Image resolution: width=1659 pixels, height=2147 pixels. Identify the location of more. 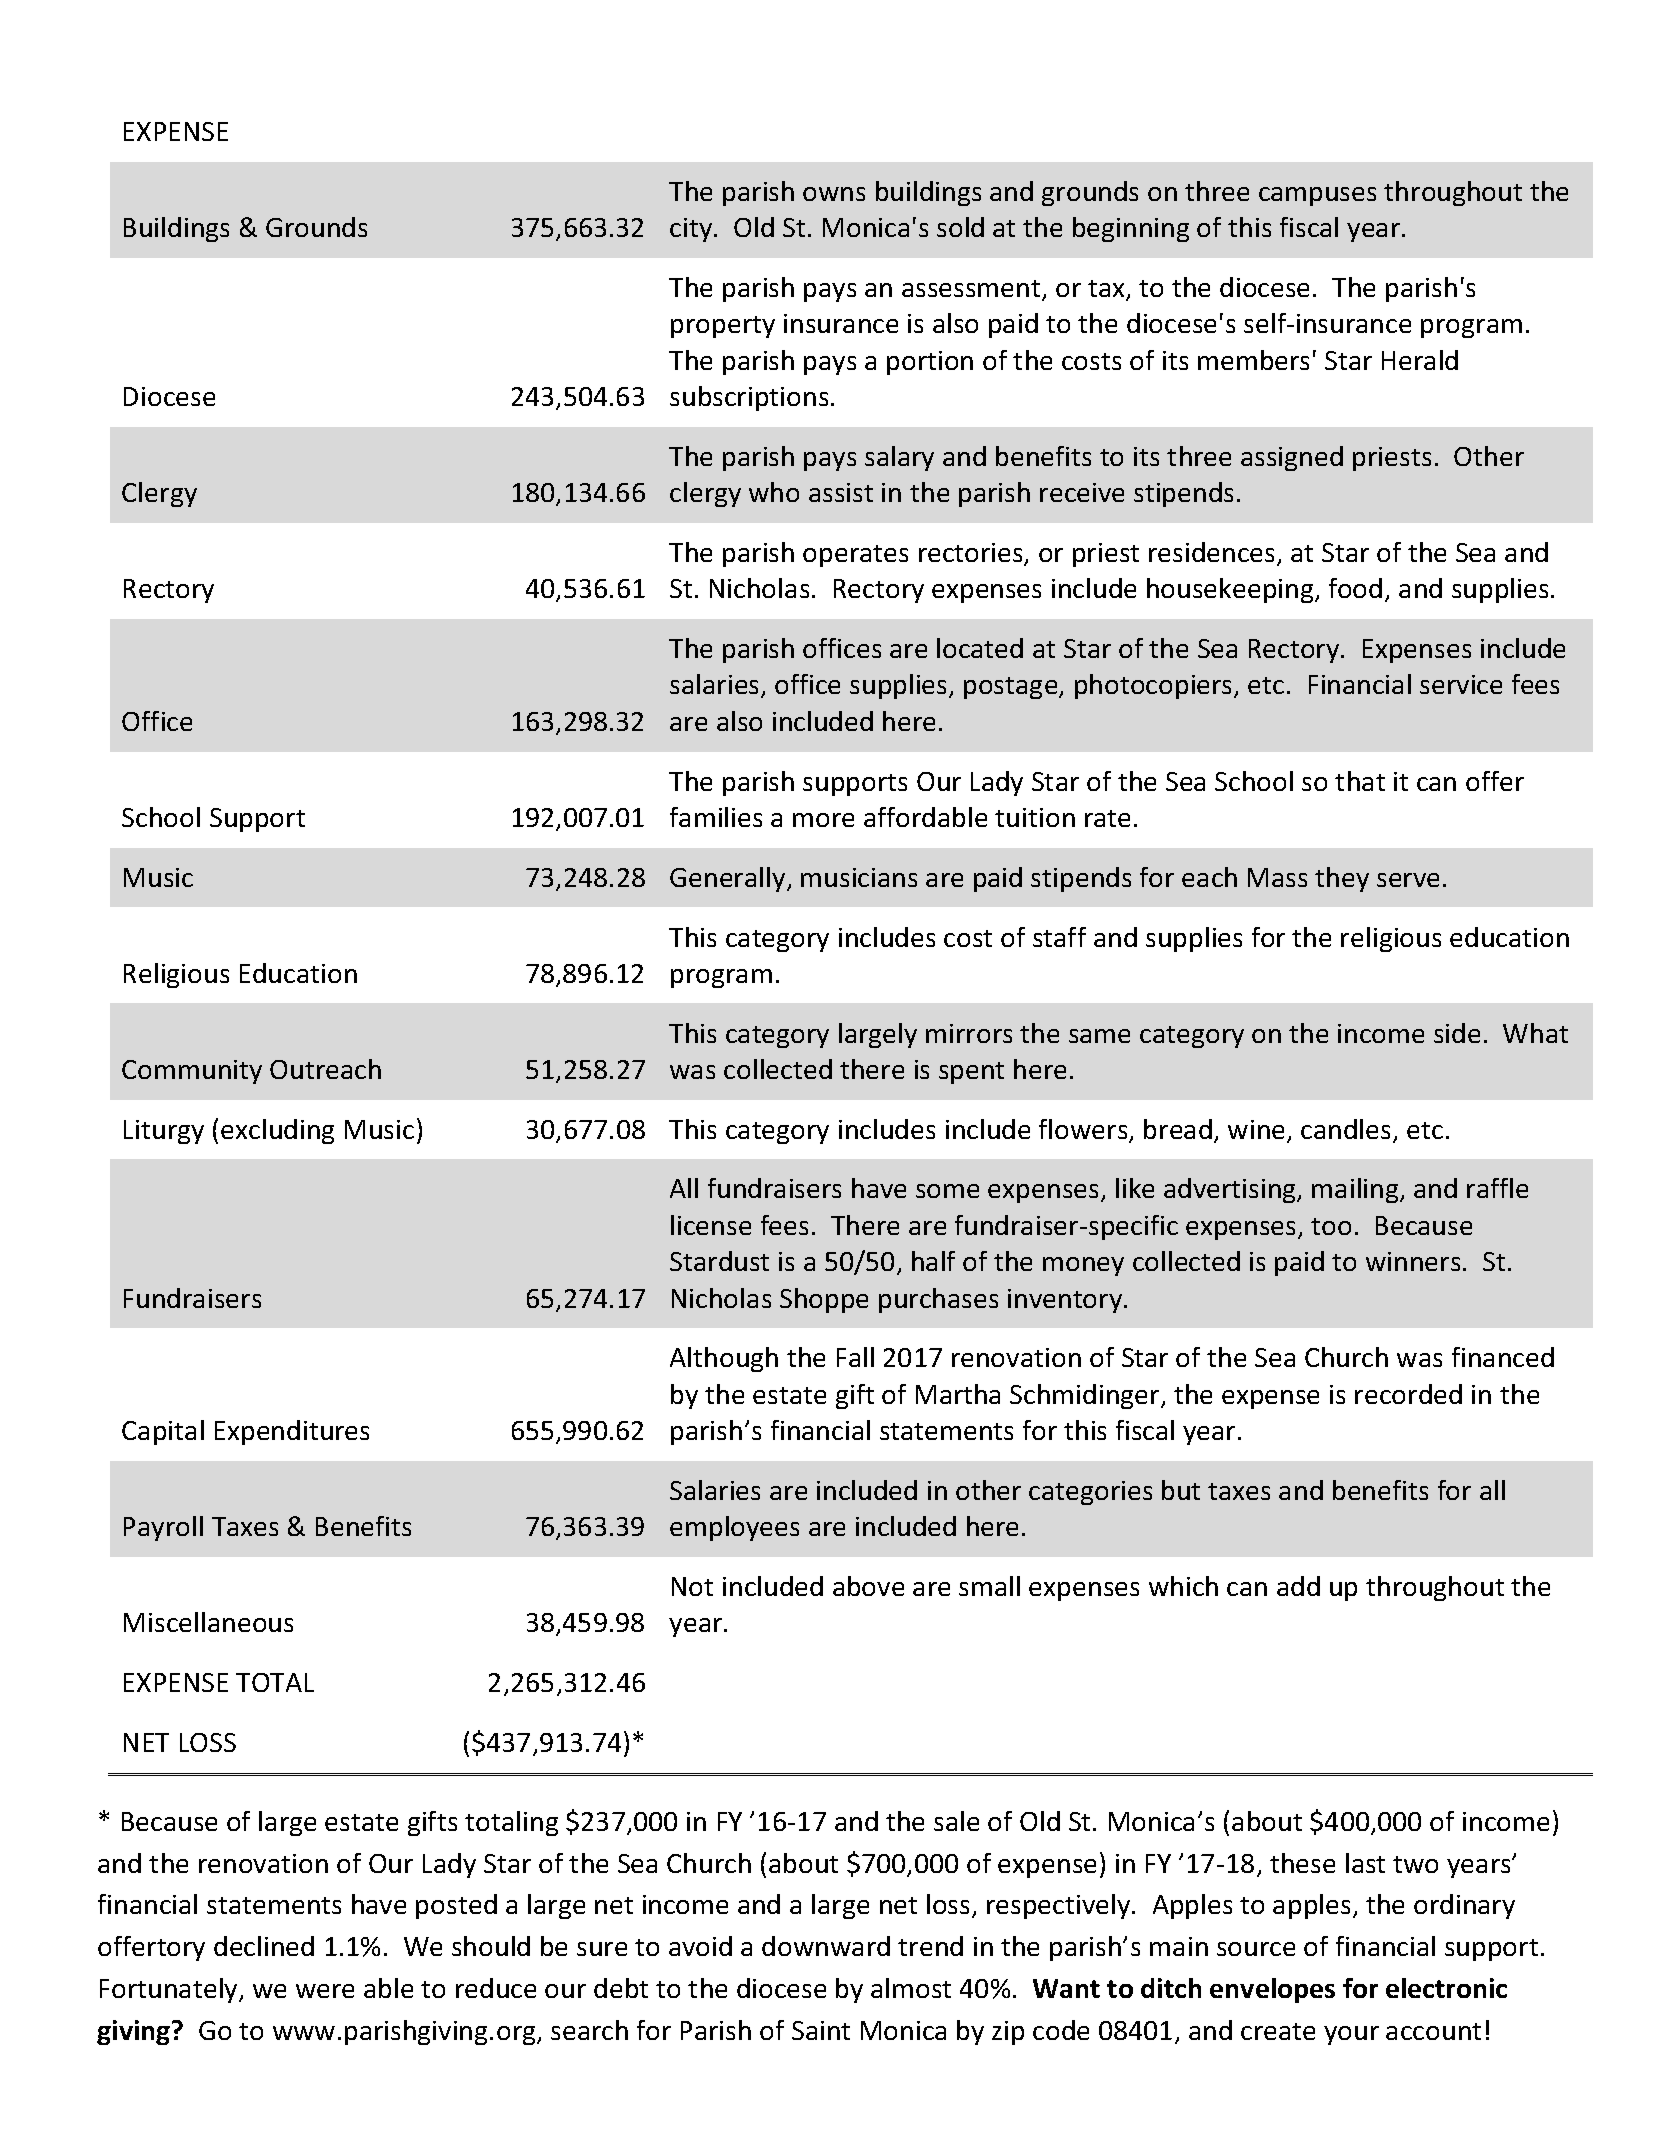
(823, 820).
